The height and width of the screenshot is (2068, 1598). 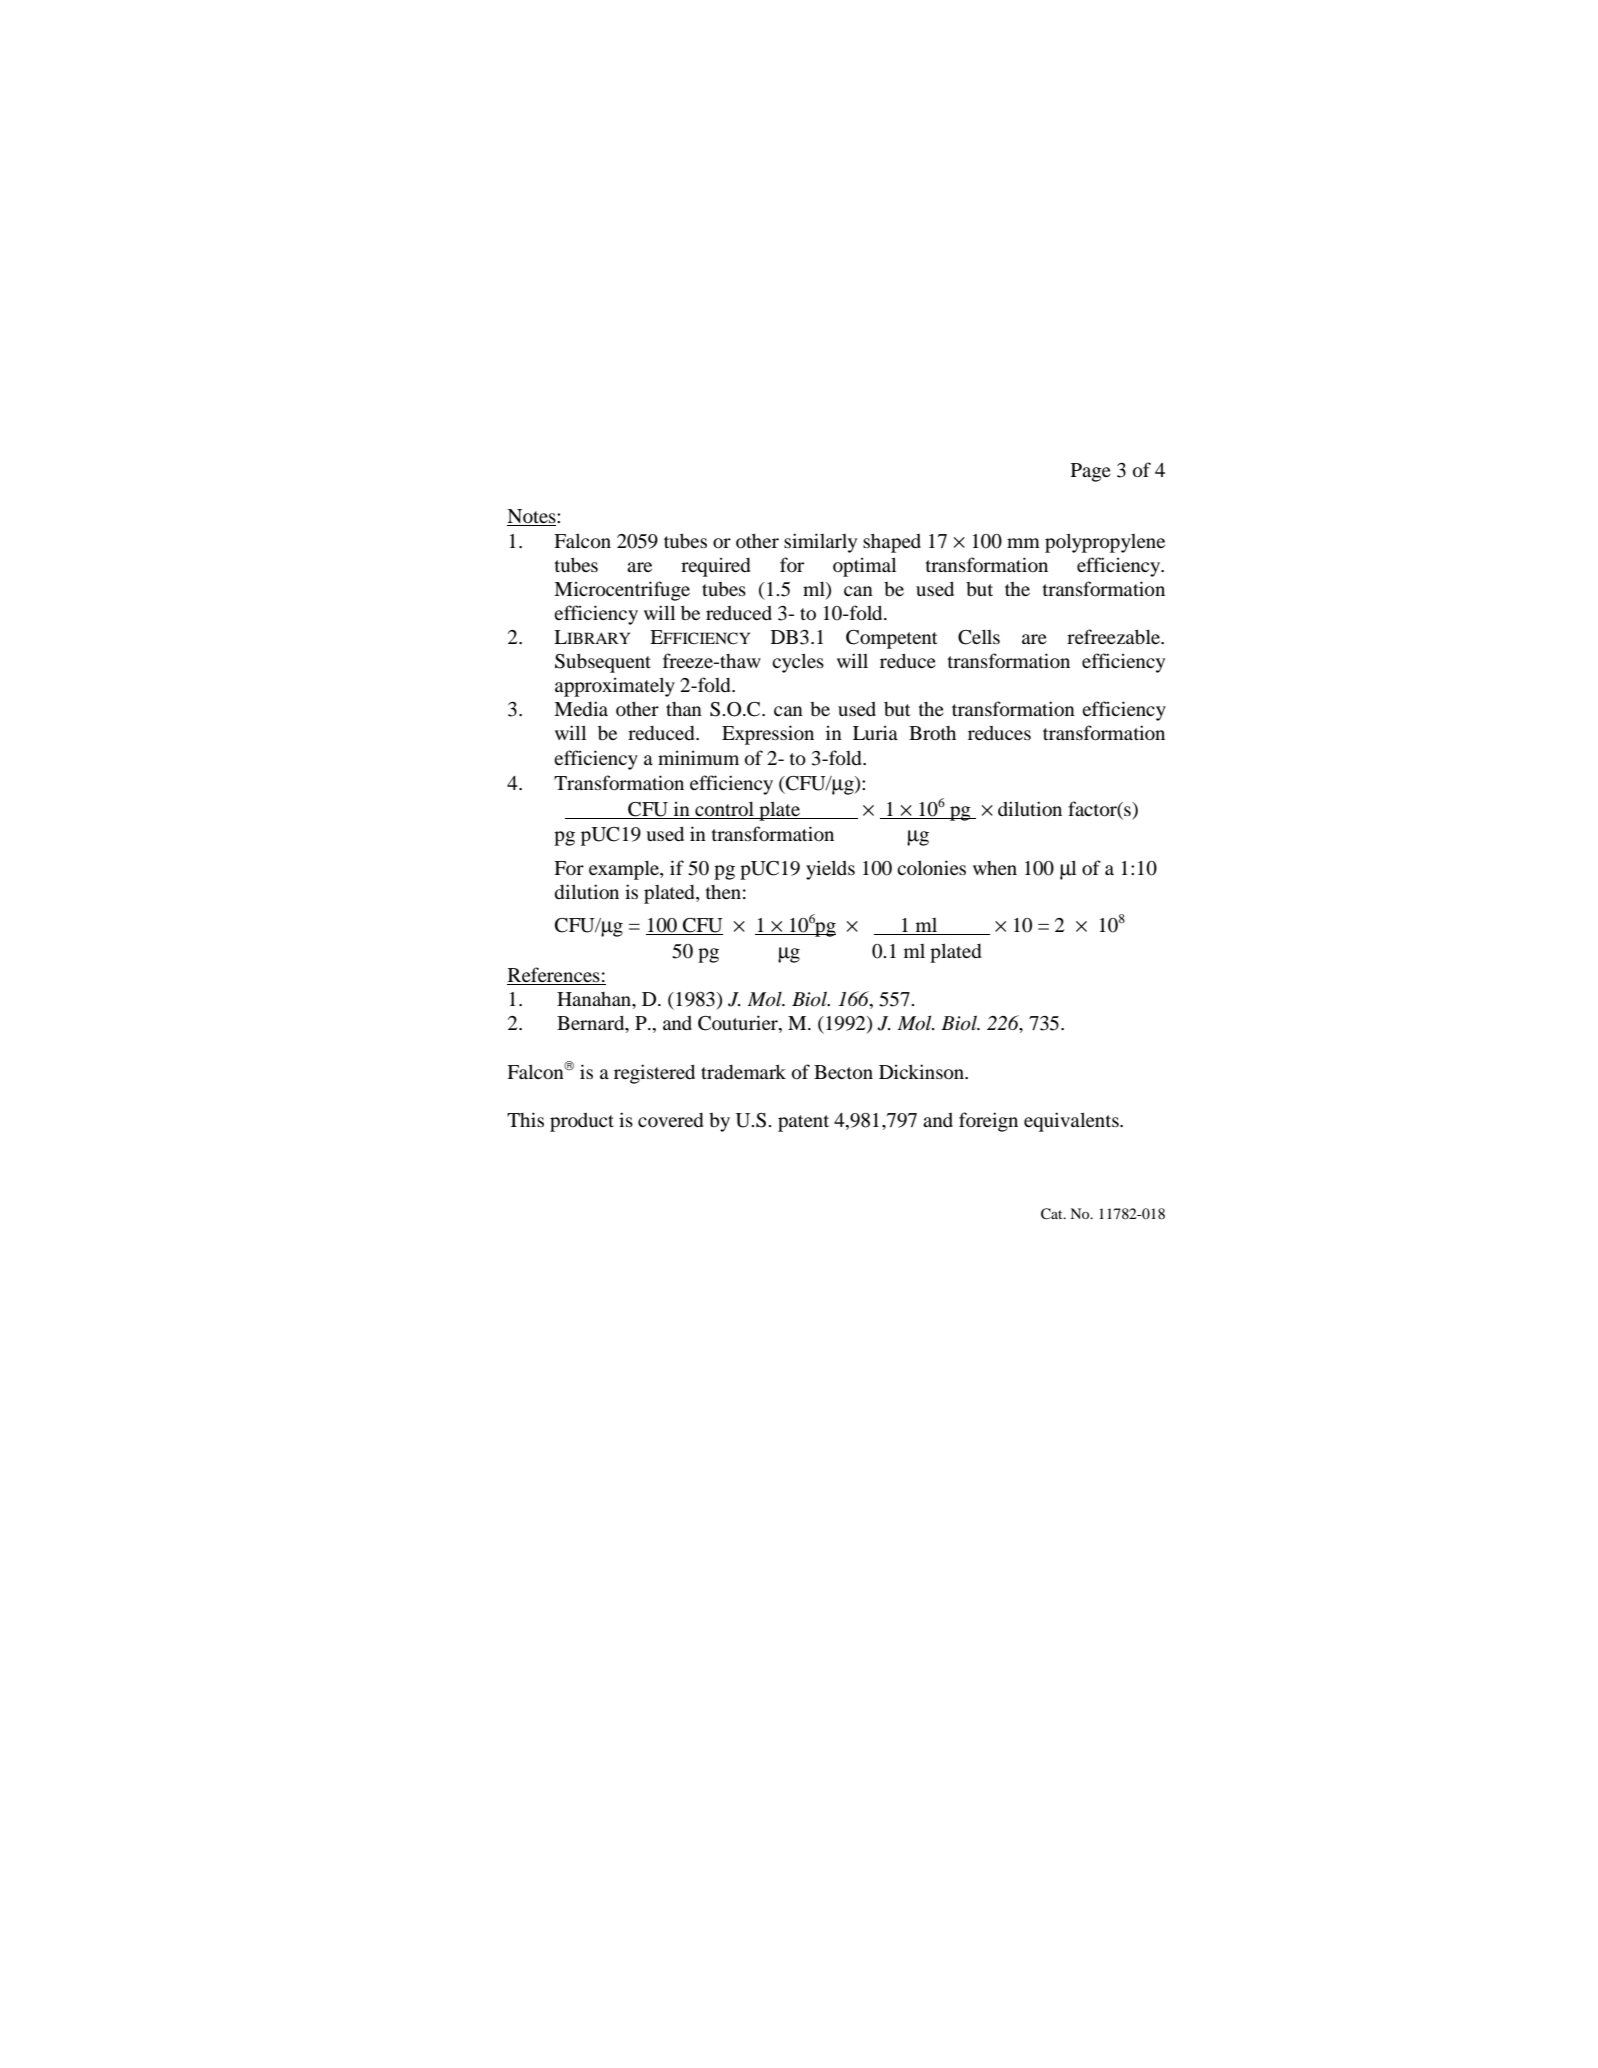 I want to click on product, so click(x=582, y=1122).
